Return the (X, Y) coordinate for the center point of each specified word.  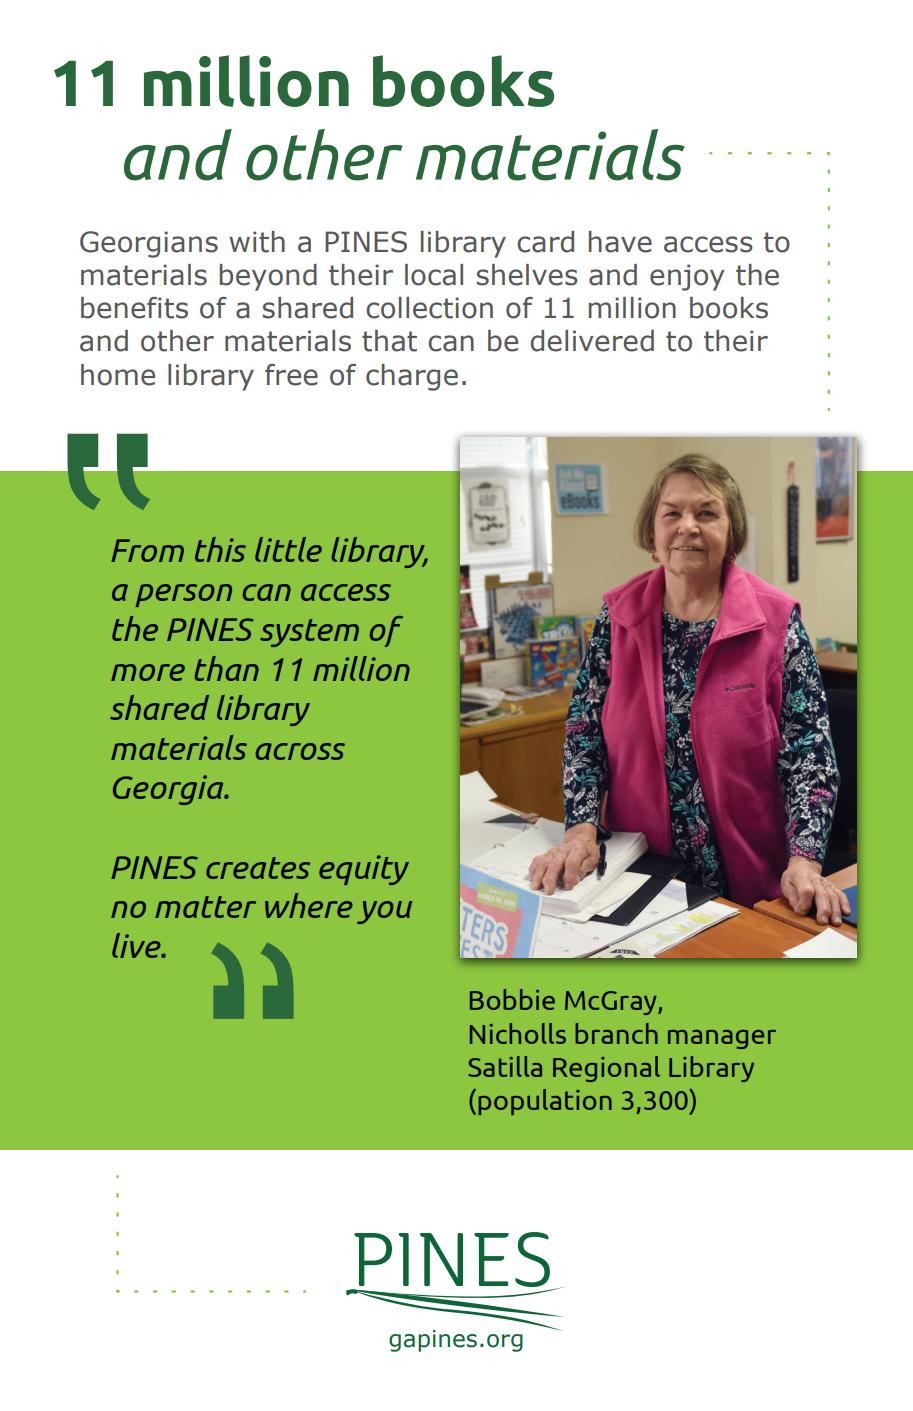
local (434, 275)
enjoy (687, 277)
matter (205, 907)
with (257, 242)
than (227, 668)
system (309, 633)
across (300, 751)
